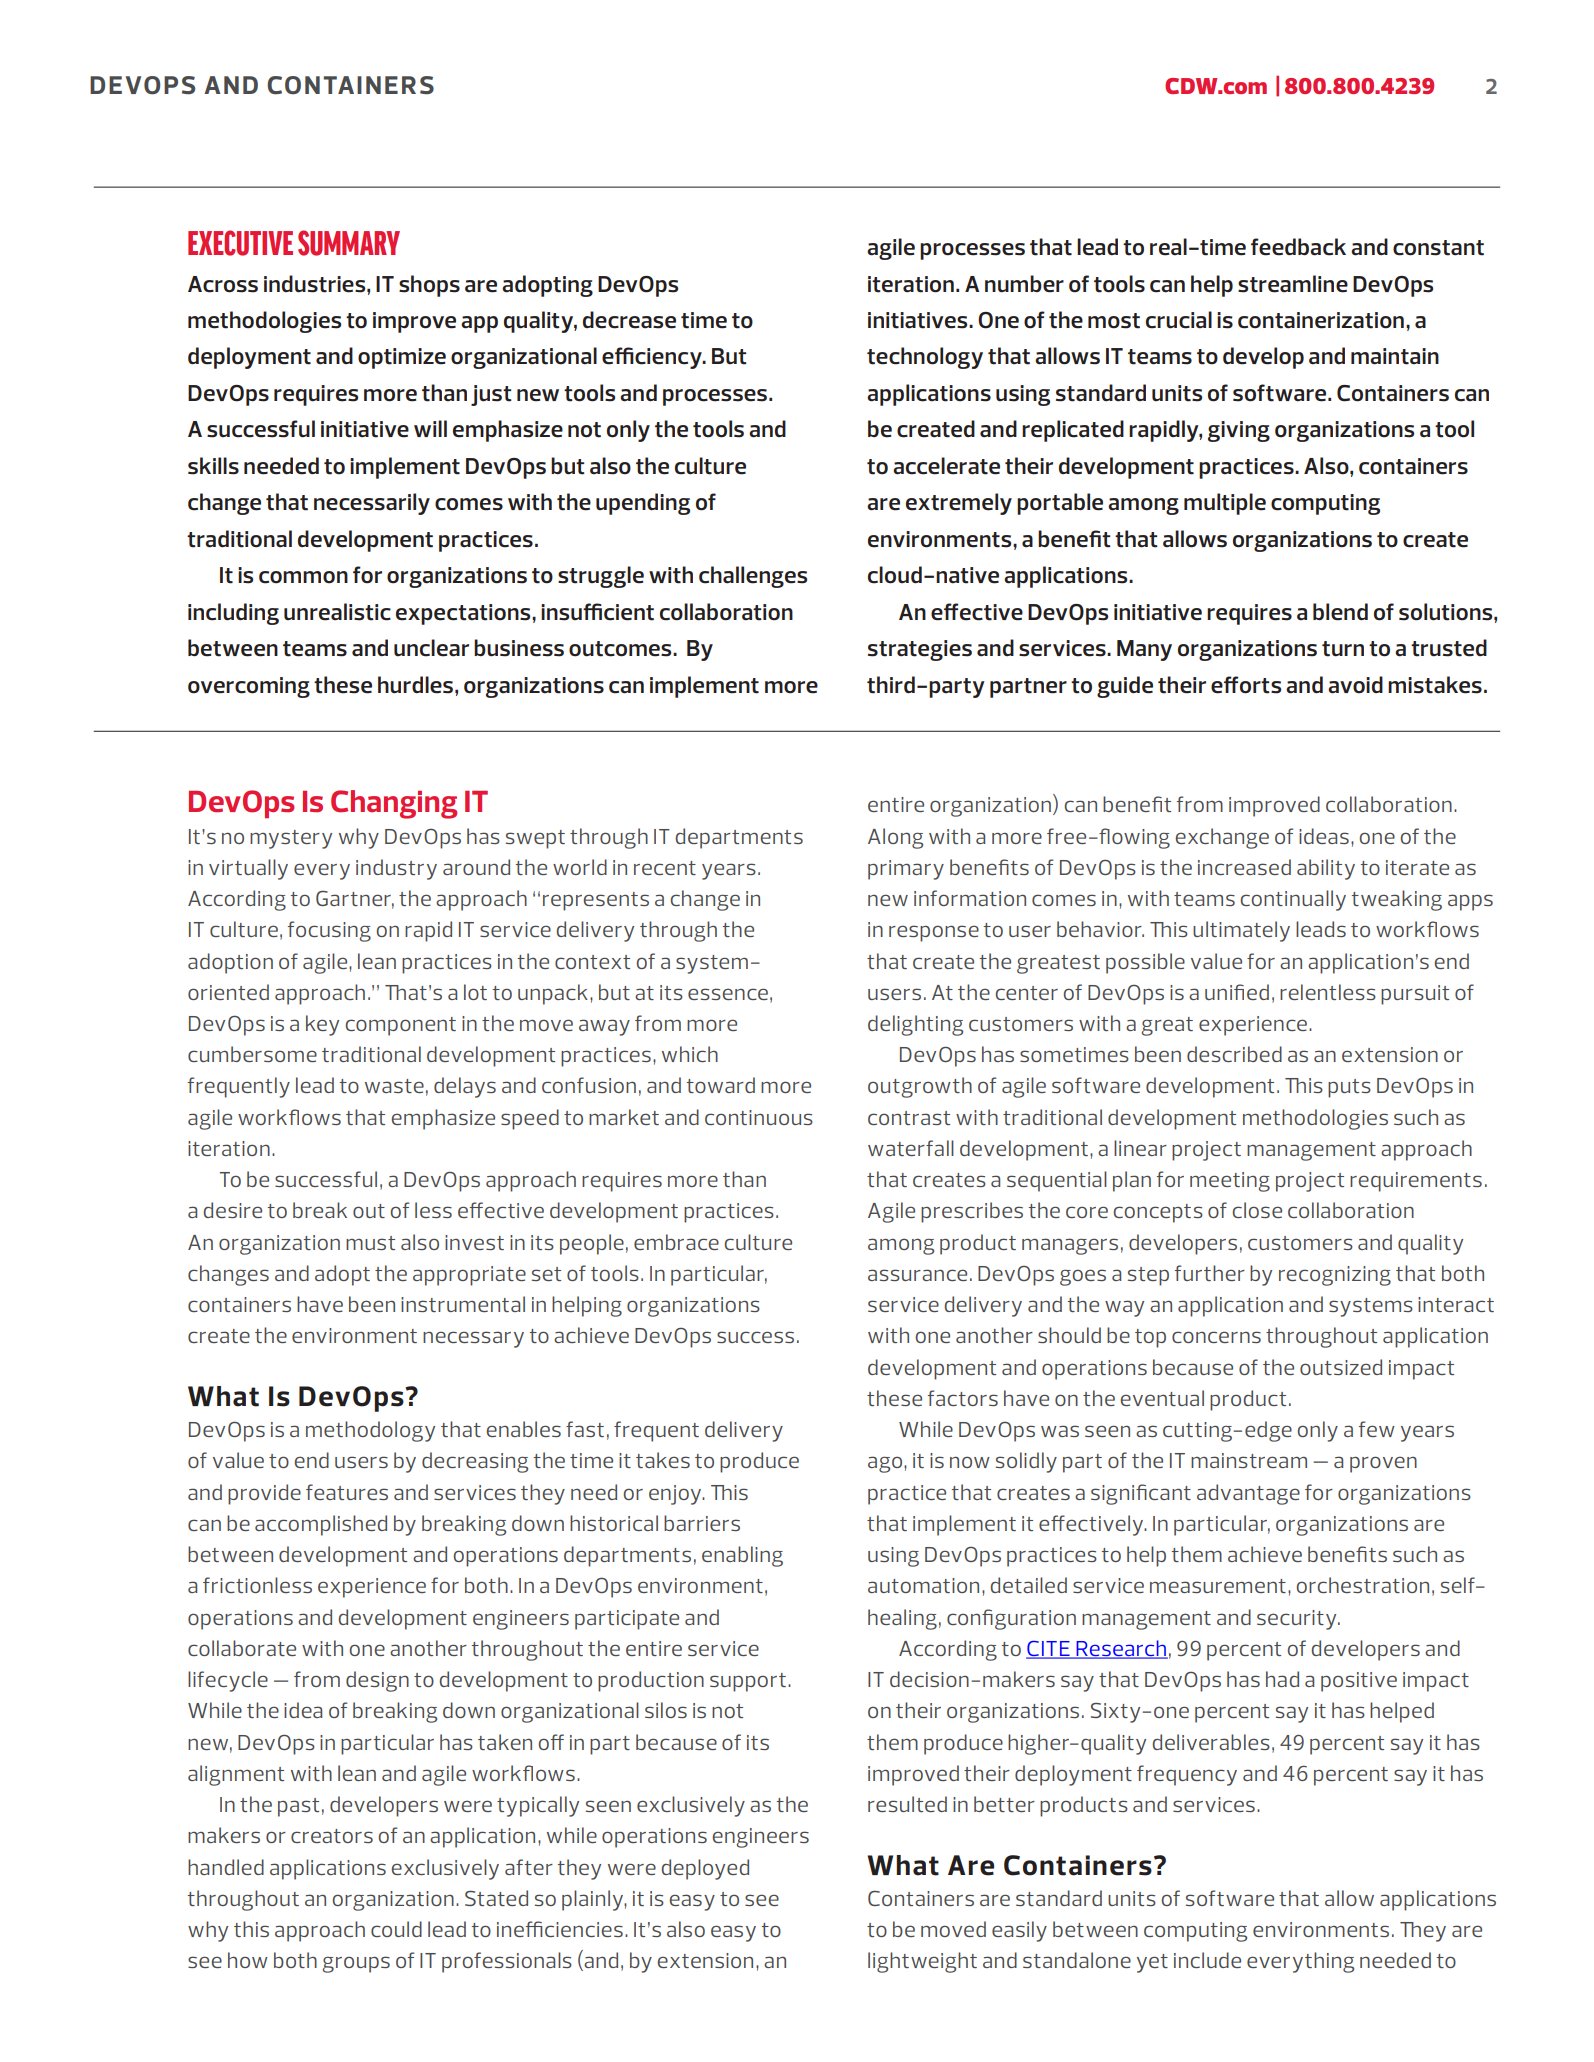  I want to click on could, so click(396, 1929).
